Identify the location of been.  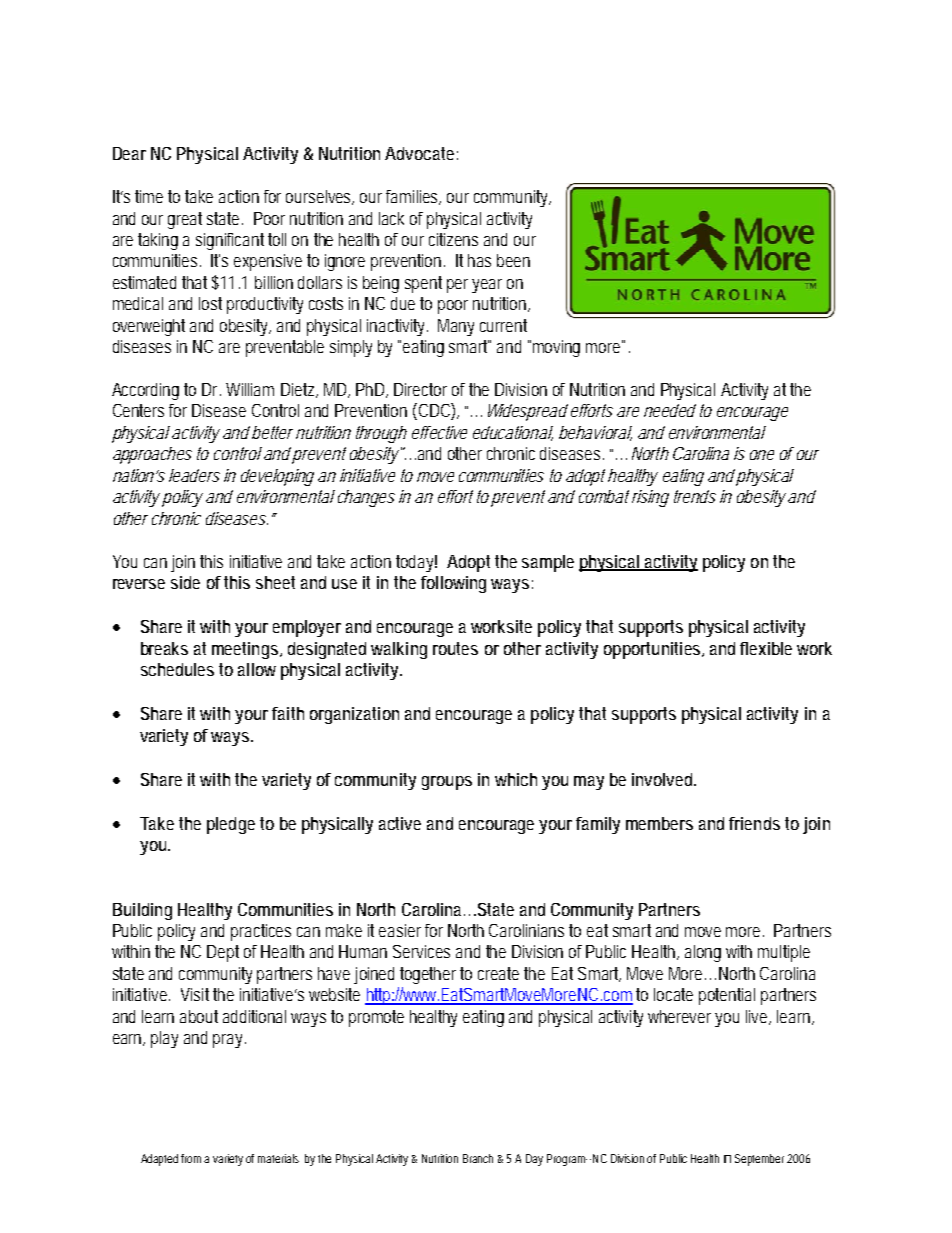
(513, 260).
